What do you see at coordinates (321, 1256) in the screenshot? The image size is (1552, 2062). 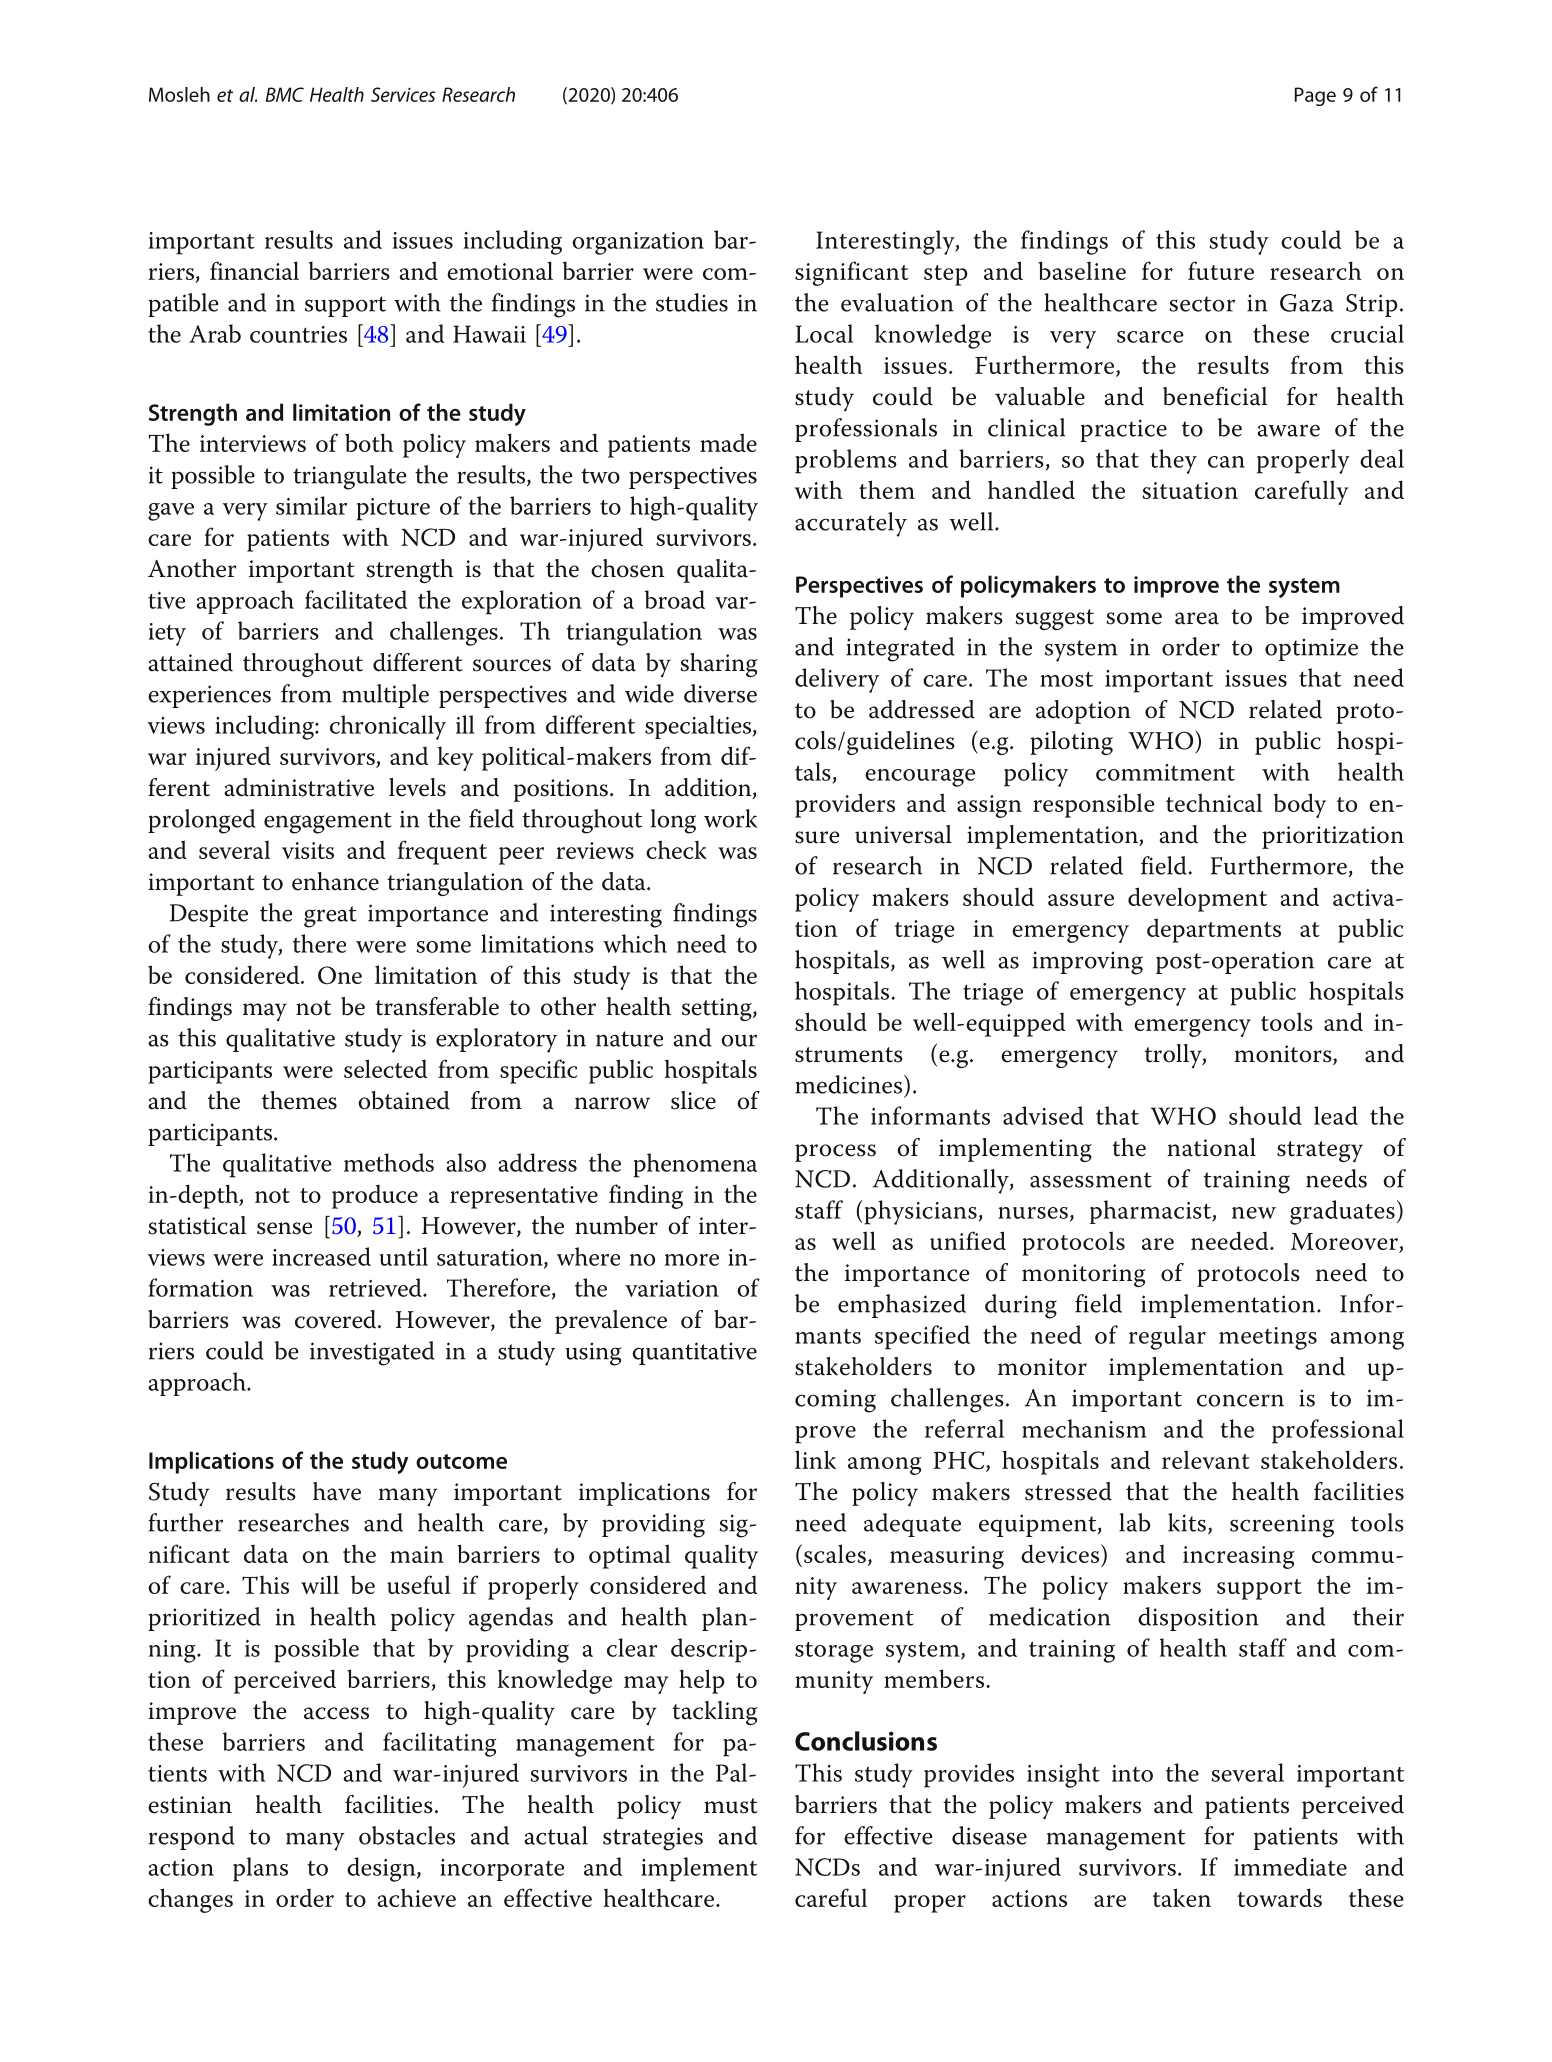 I see `increased` at bounding box center [321, 1256].
